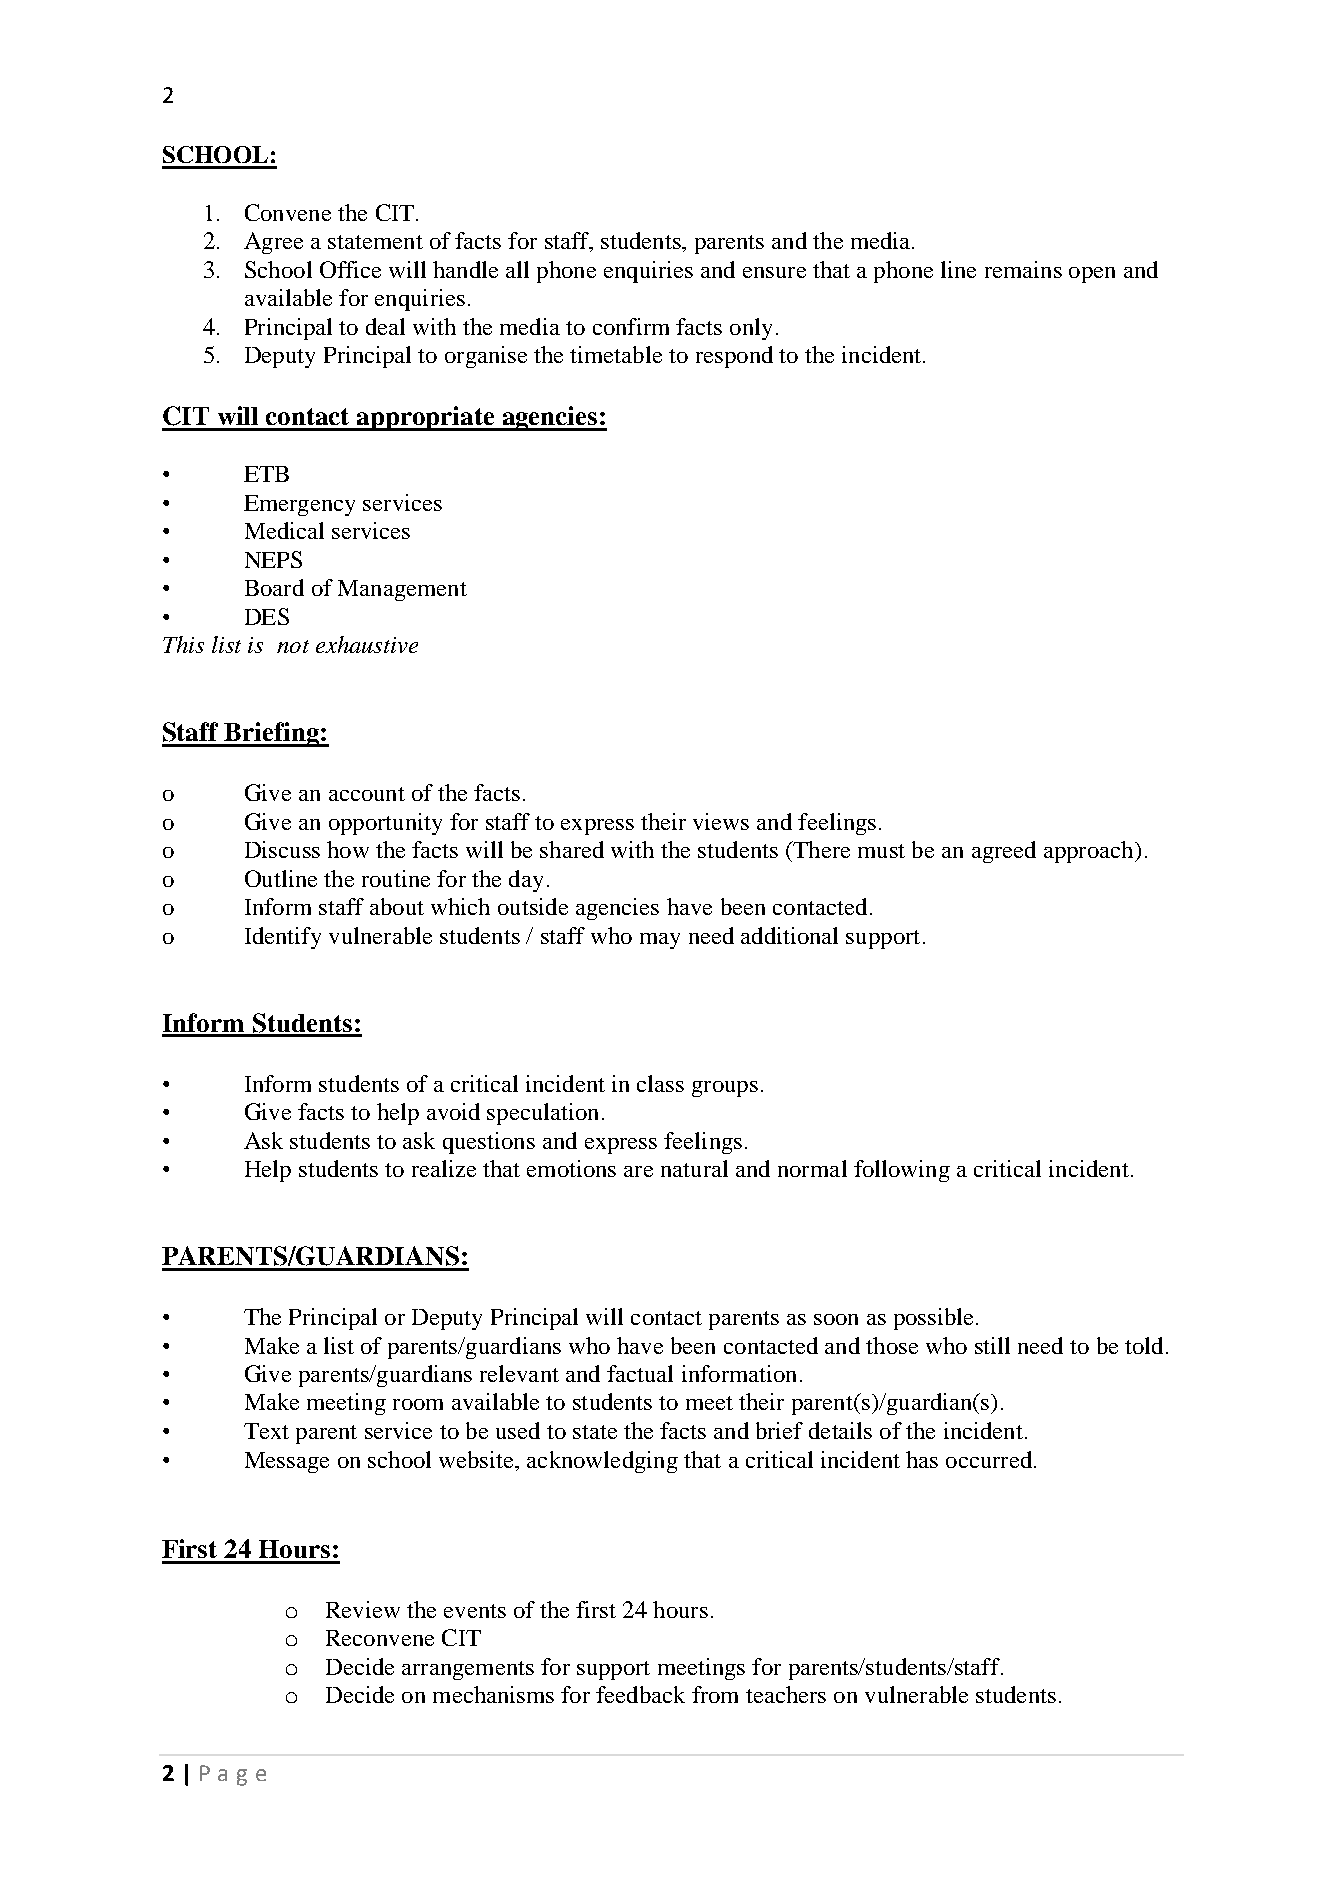 This screenshot has height=1898, width=1342. What do you see at coordinates (363, 1609) in the screenshot?
I see `Review` at bounding box center [363, 1609].
